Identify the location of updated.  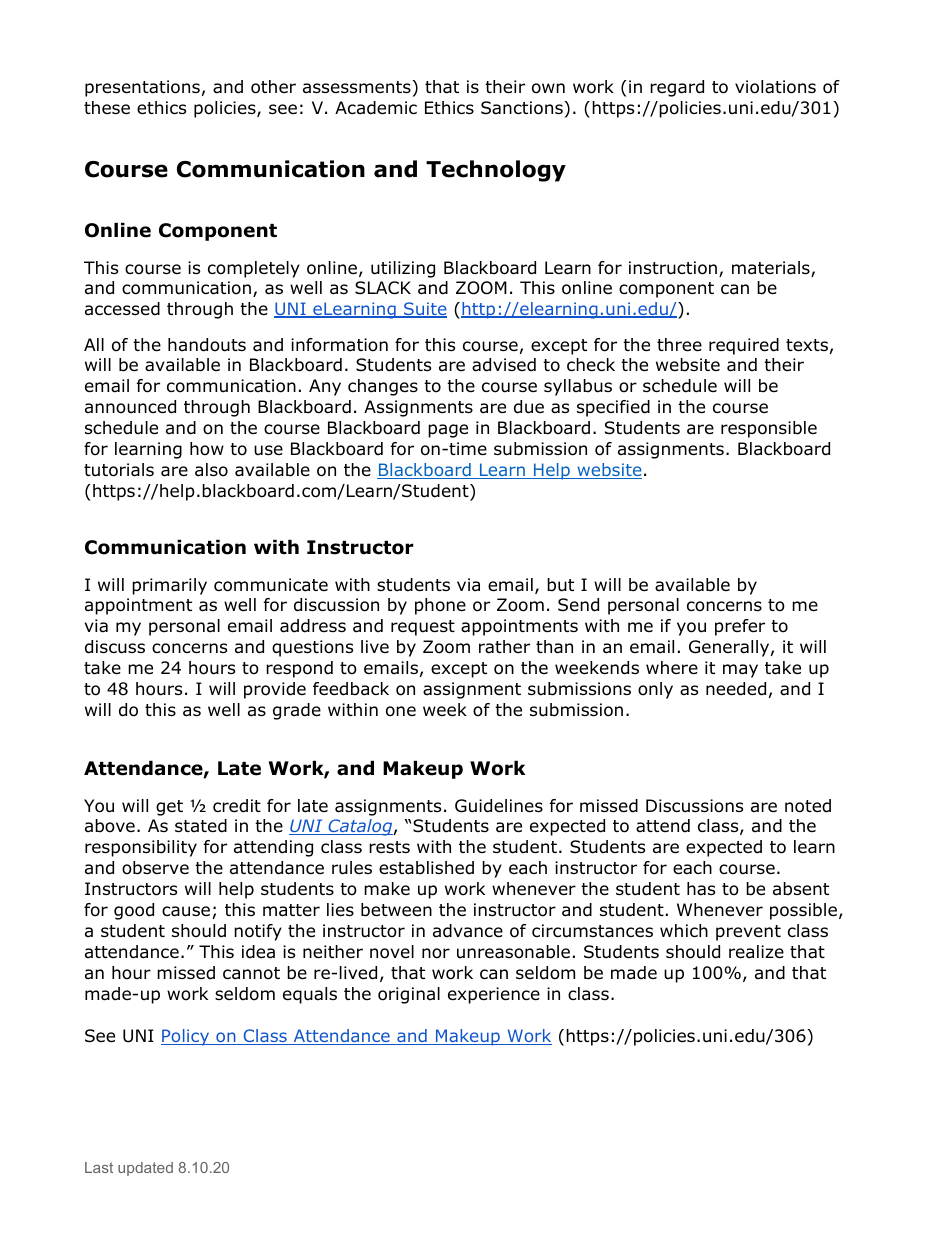
(145, 1169).
